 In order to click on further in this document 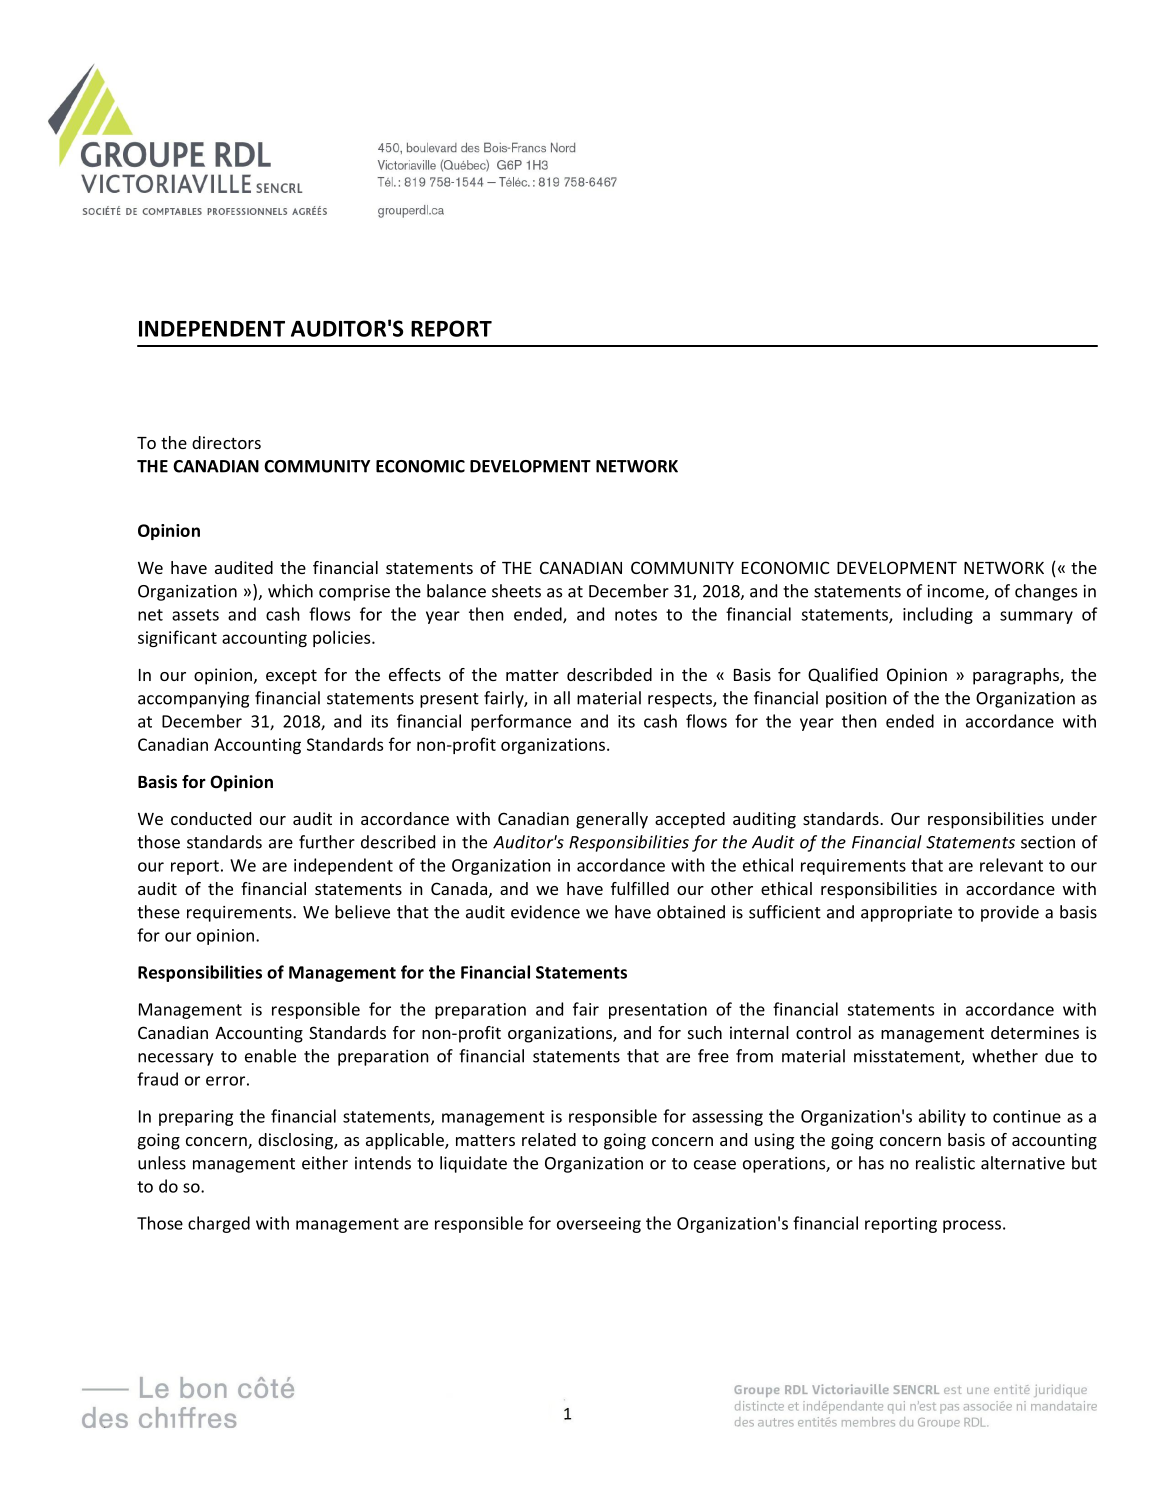, I will do `click(327, 842)`.
